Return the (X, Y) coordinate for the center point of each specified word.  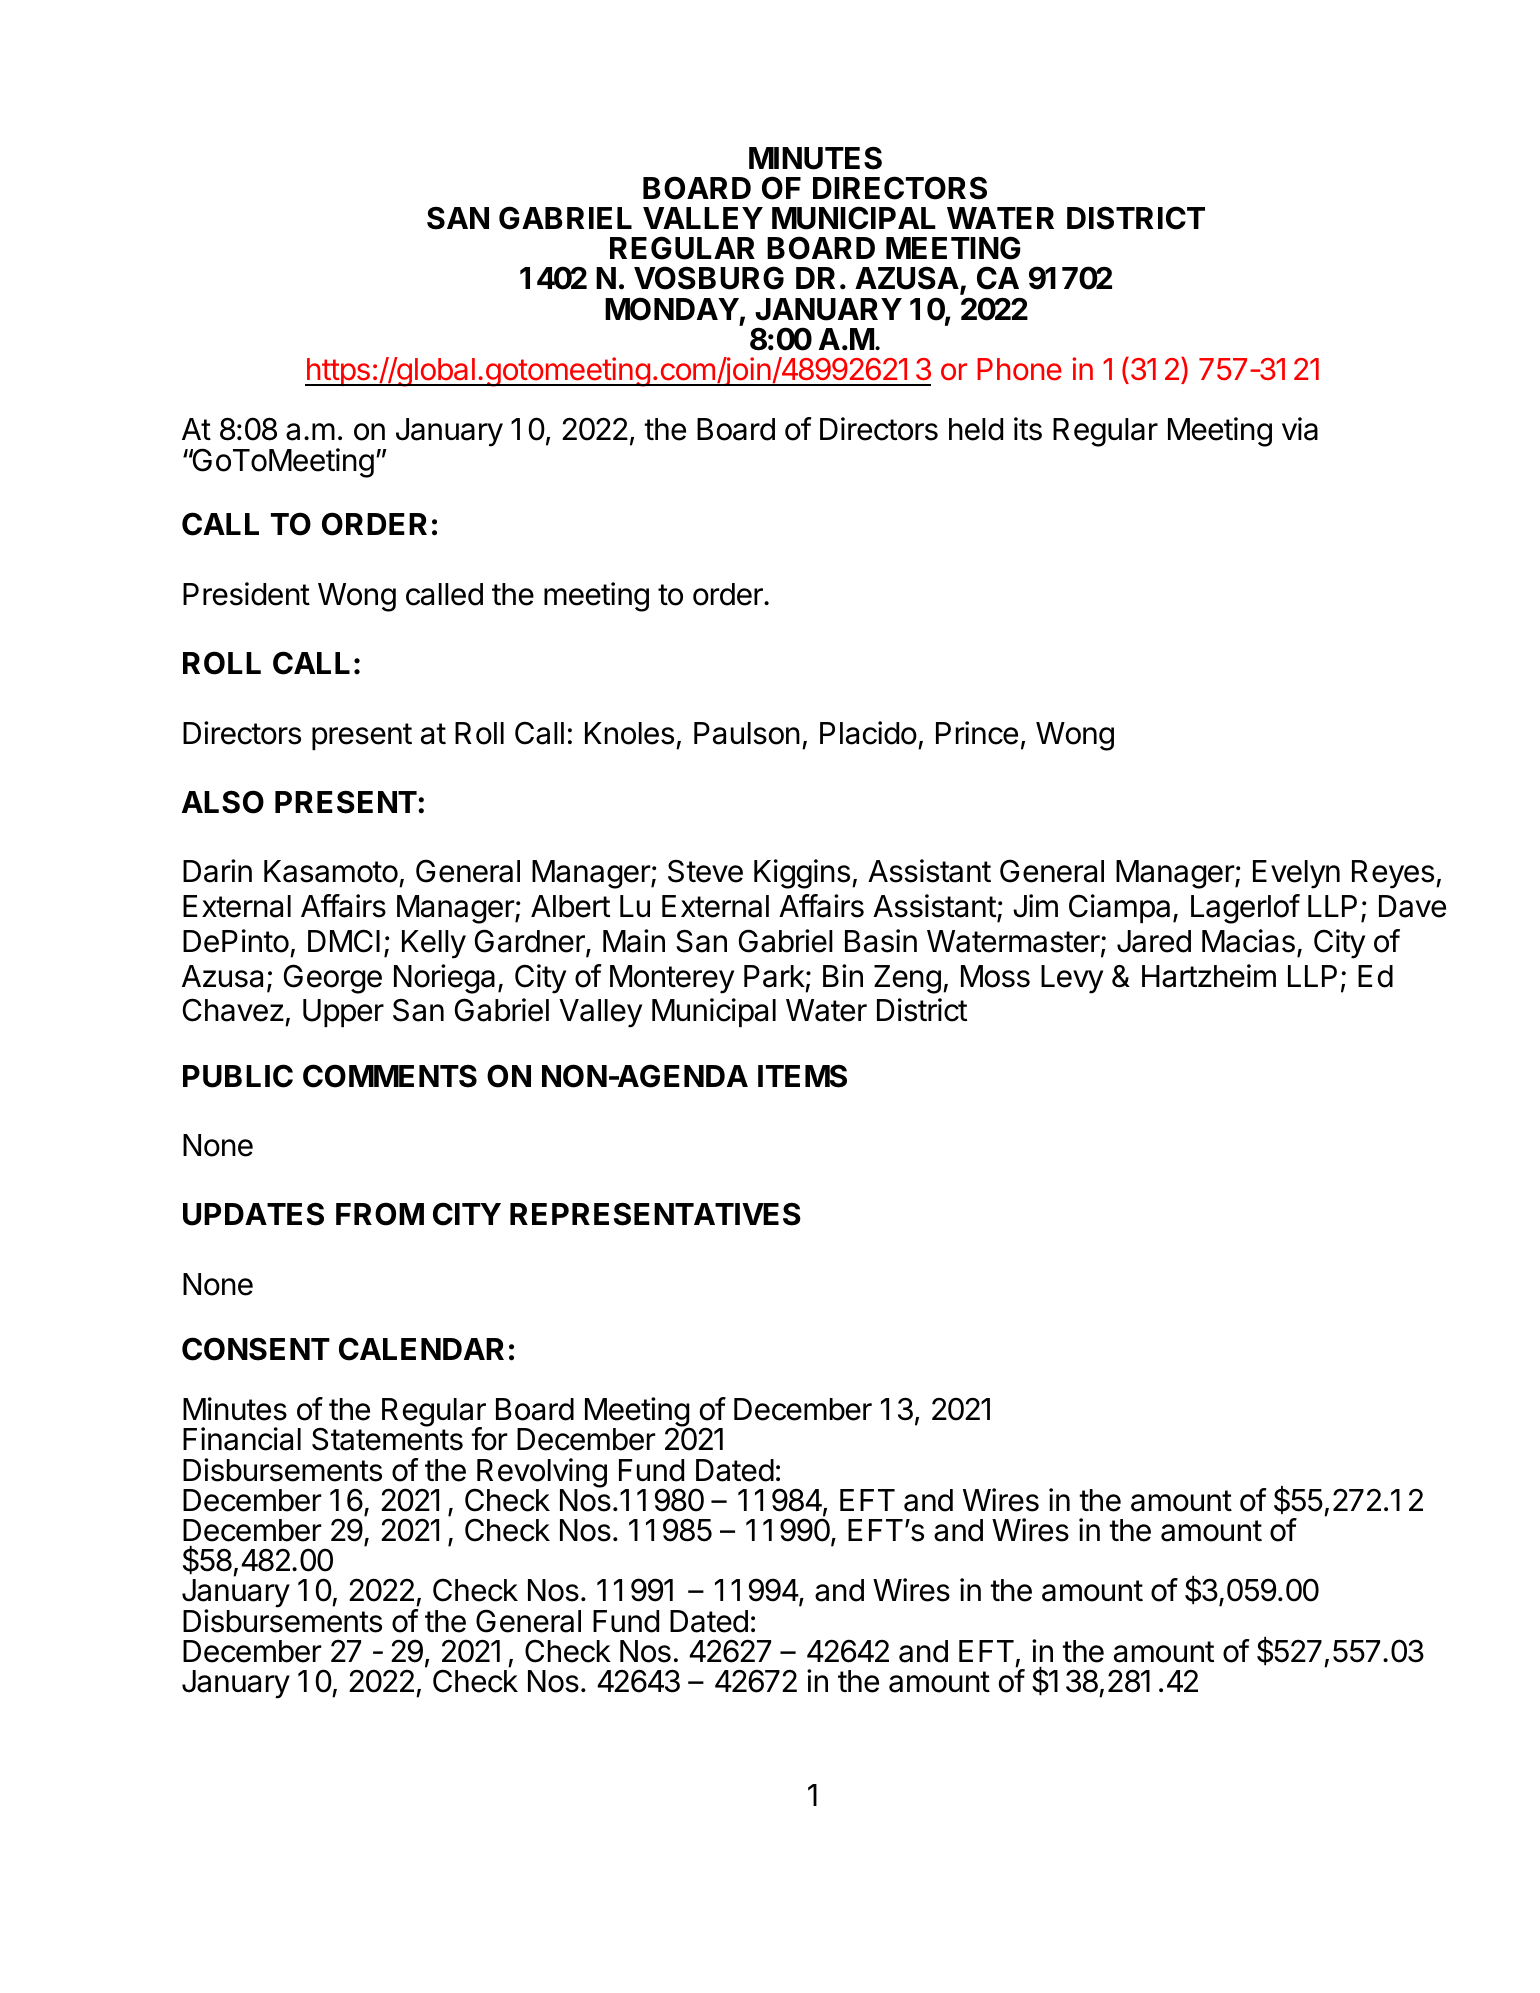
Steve (705, 871)
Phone (1019, 369)
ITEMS (802, 1076)
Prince (977, 733)
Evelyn (1296, 874)
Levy (1072, 979)
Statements (387, 1438)
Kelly (434, 944)
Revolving (541, 1474)
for (489, 1439)
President (246, 594)
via (1300, 429)
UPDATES (253, 1214)
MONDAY (672, 309)
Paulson (747, 733)
